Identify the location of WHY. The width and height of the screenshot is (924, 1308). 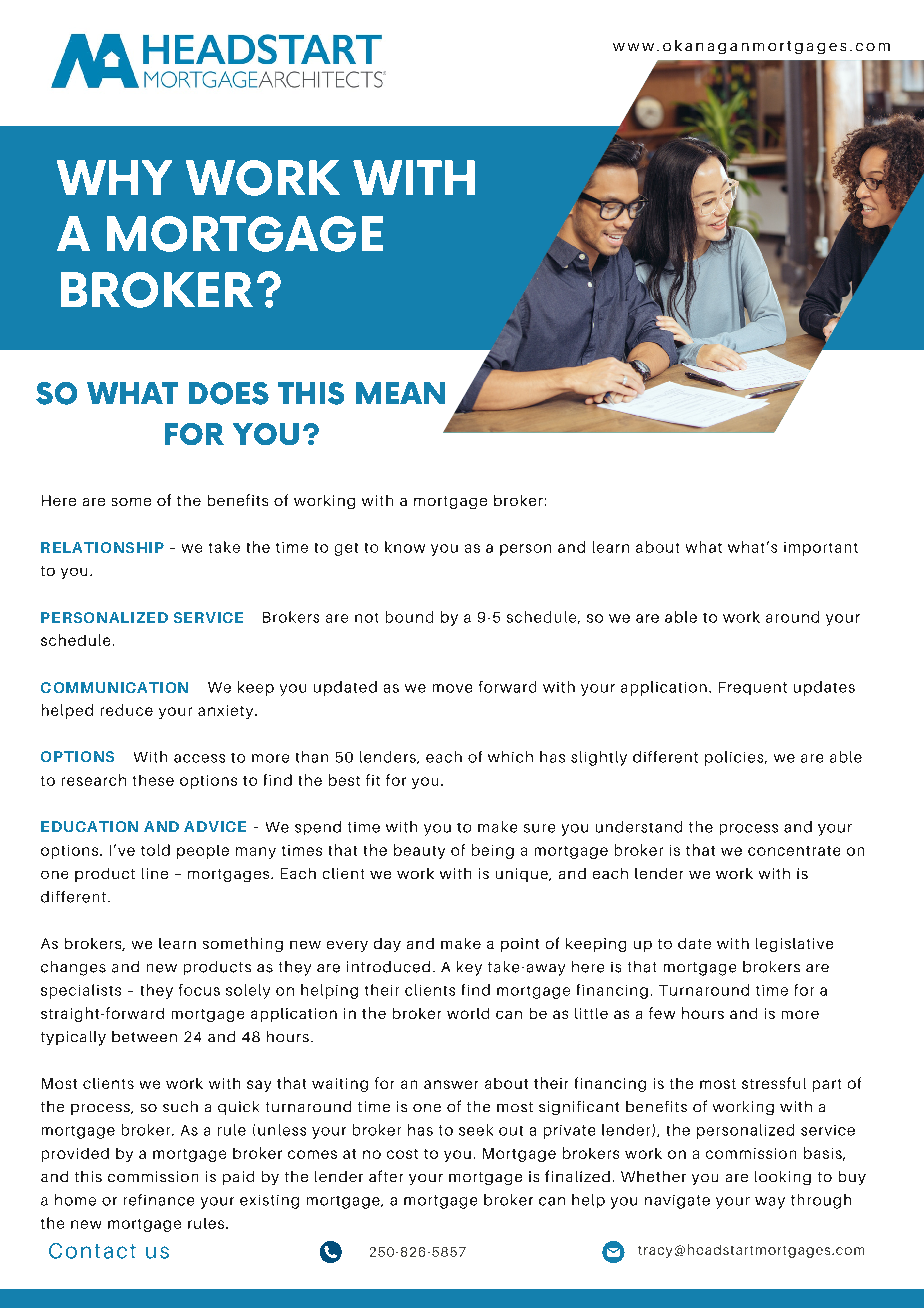
(114, 177).
